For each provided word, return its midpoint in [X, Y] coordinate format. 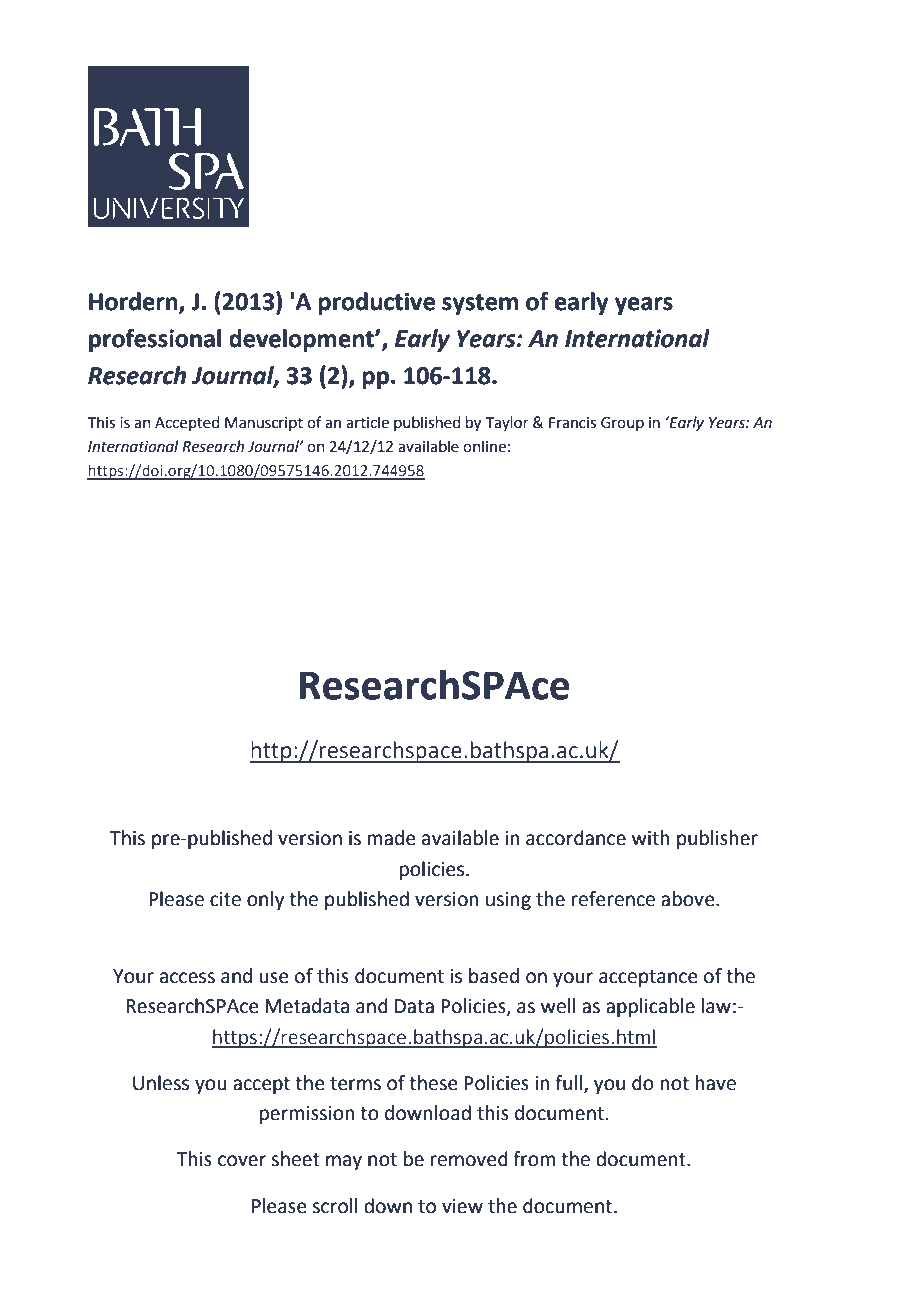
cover [242, 1161]
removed [469, 1159]
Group [622, 424]
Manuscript [264, 424]
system [480, 304]
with [651, 838]
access [187, 978]
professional [155, 340]
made [392, 838]
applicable [650, 1007]
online [484, 446]
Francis [572, 423]
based [494, 976]
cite [225, 899]
